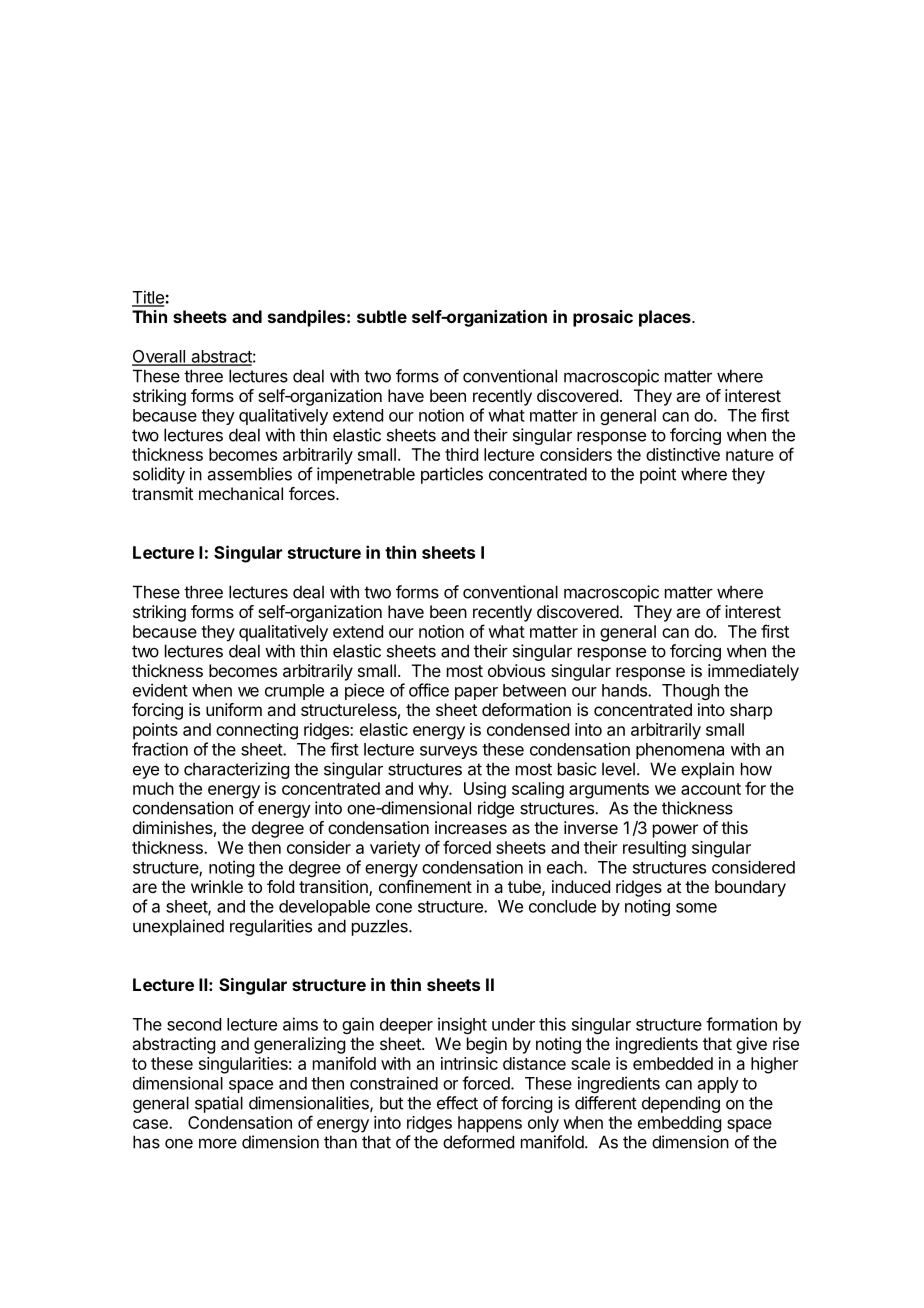  Describe the element at coordinates (425, 886) in the document. I see `confinement` at that location.
